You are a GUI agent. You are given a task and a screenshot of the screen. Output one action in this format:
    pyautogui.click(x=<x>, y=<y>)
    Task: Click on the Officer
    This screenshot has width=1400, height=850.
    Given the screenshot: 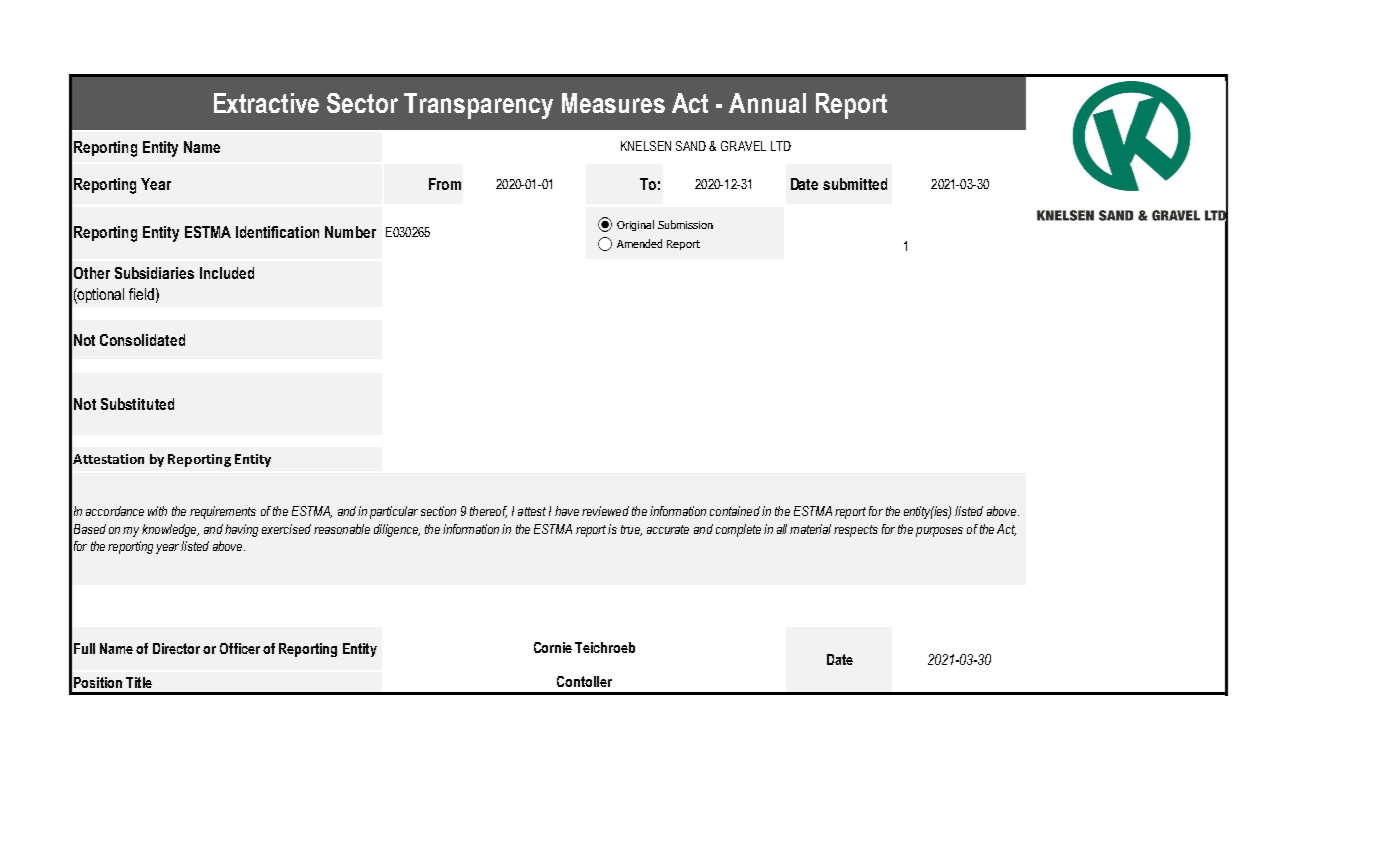 What is the action you would take?
    pyautogui.click(x=240, y=648)
